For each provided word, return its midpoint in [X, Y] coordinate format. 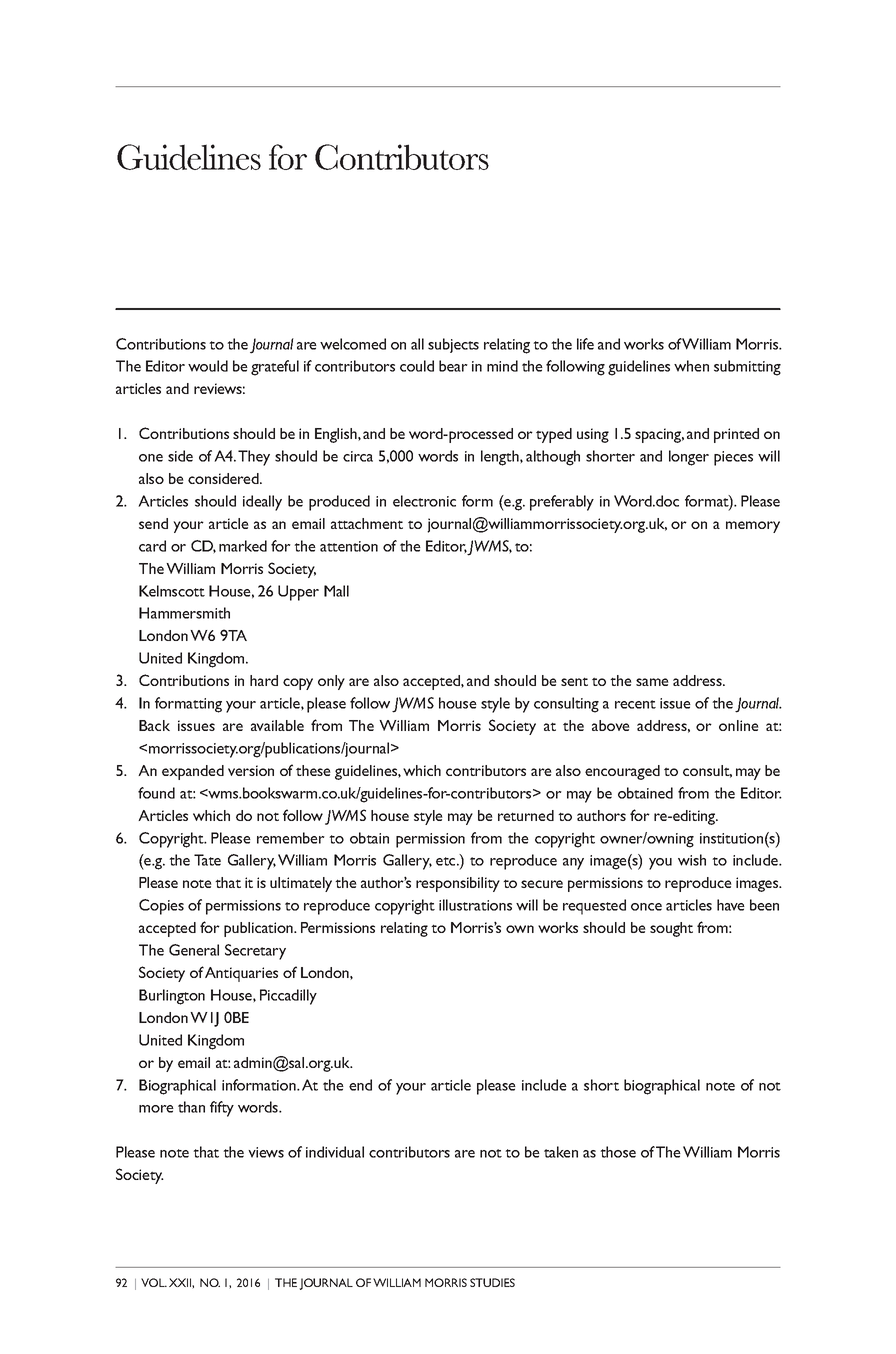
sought [671, 929]
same [652, 682]
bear [453, 366]
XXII [181, 1282]
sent [574, 681]
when [691, 366]
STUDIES [492, 1282]
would [208, 366]
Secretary [255, 952]
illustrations [475, 905]
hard [264, 680]
